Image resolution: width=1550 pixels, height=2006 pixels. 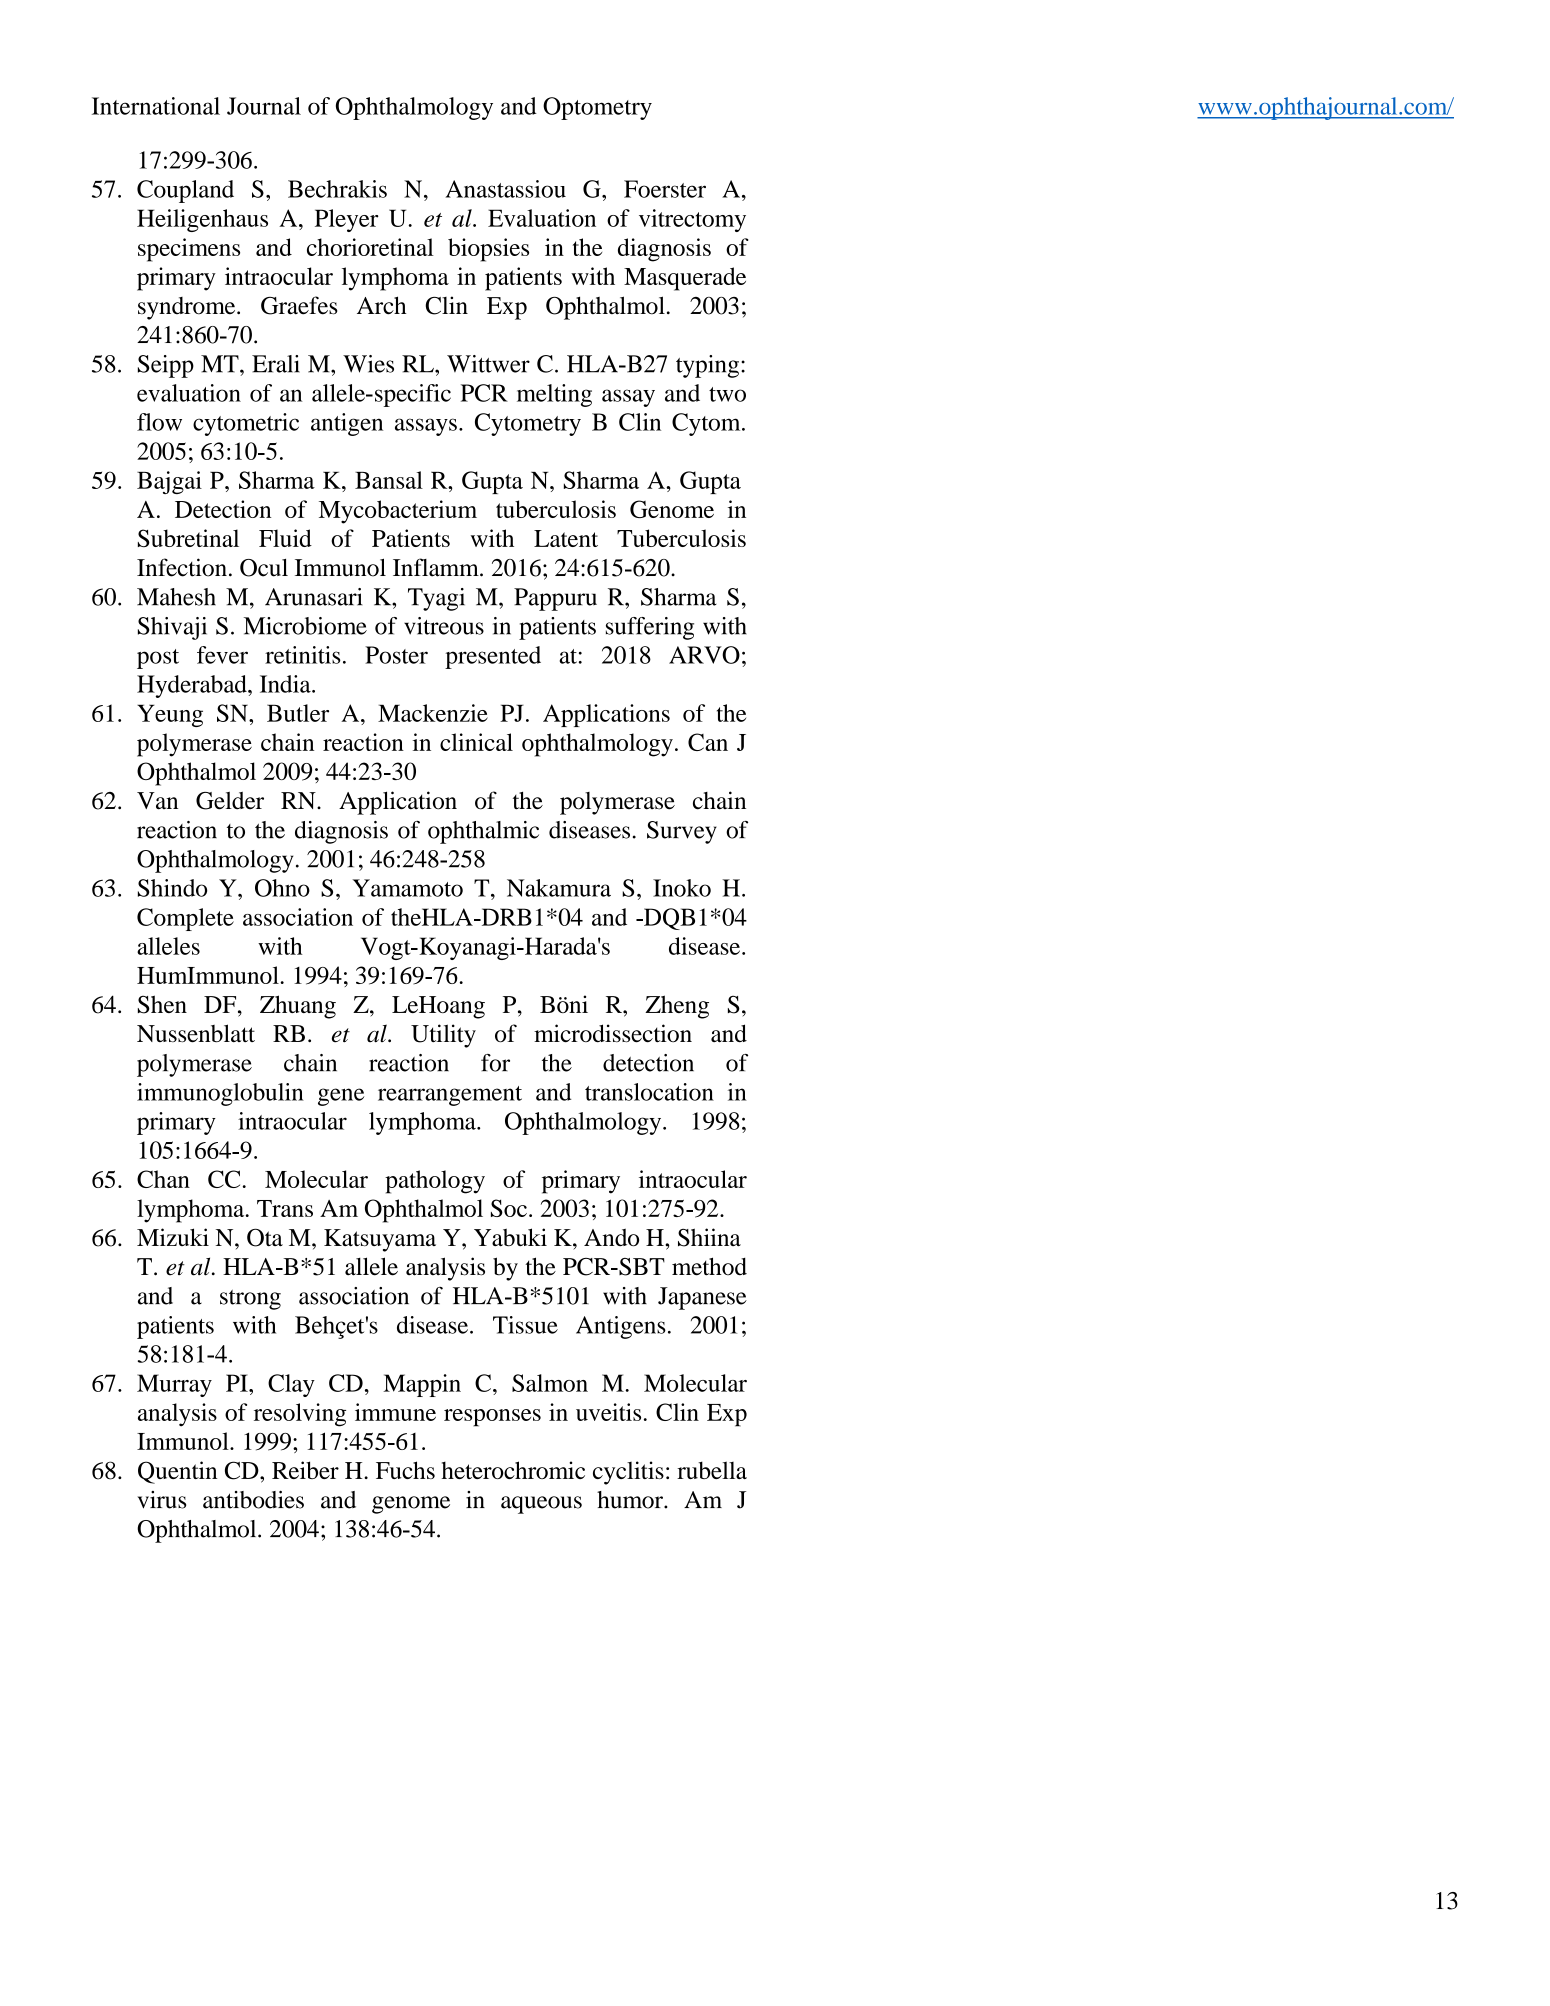 I want to click on microdissection, so click(x=613, y=1033).
